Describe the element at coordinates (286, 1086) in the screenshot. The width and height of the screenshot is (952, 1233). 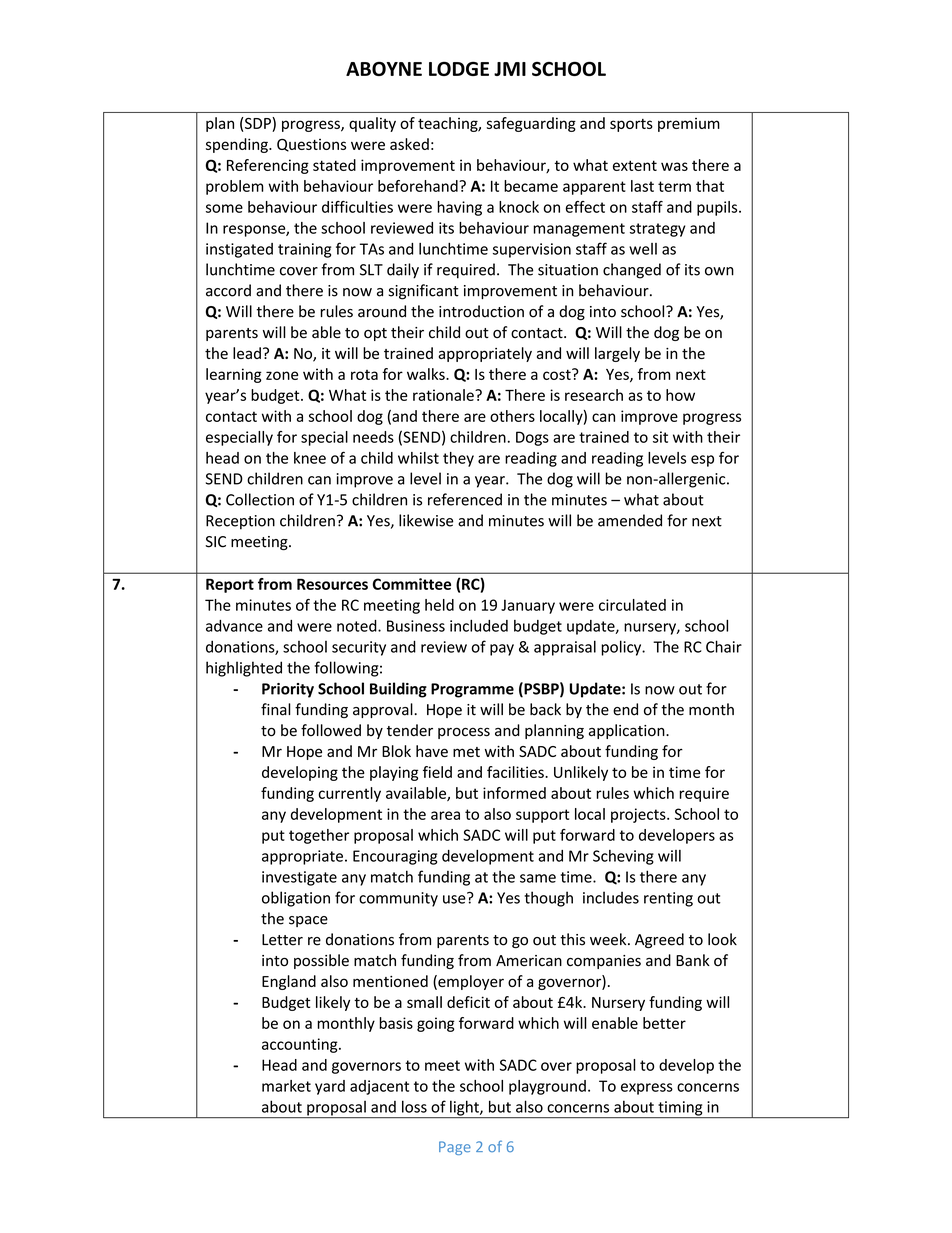
I see `market` at that location.
